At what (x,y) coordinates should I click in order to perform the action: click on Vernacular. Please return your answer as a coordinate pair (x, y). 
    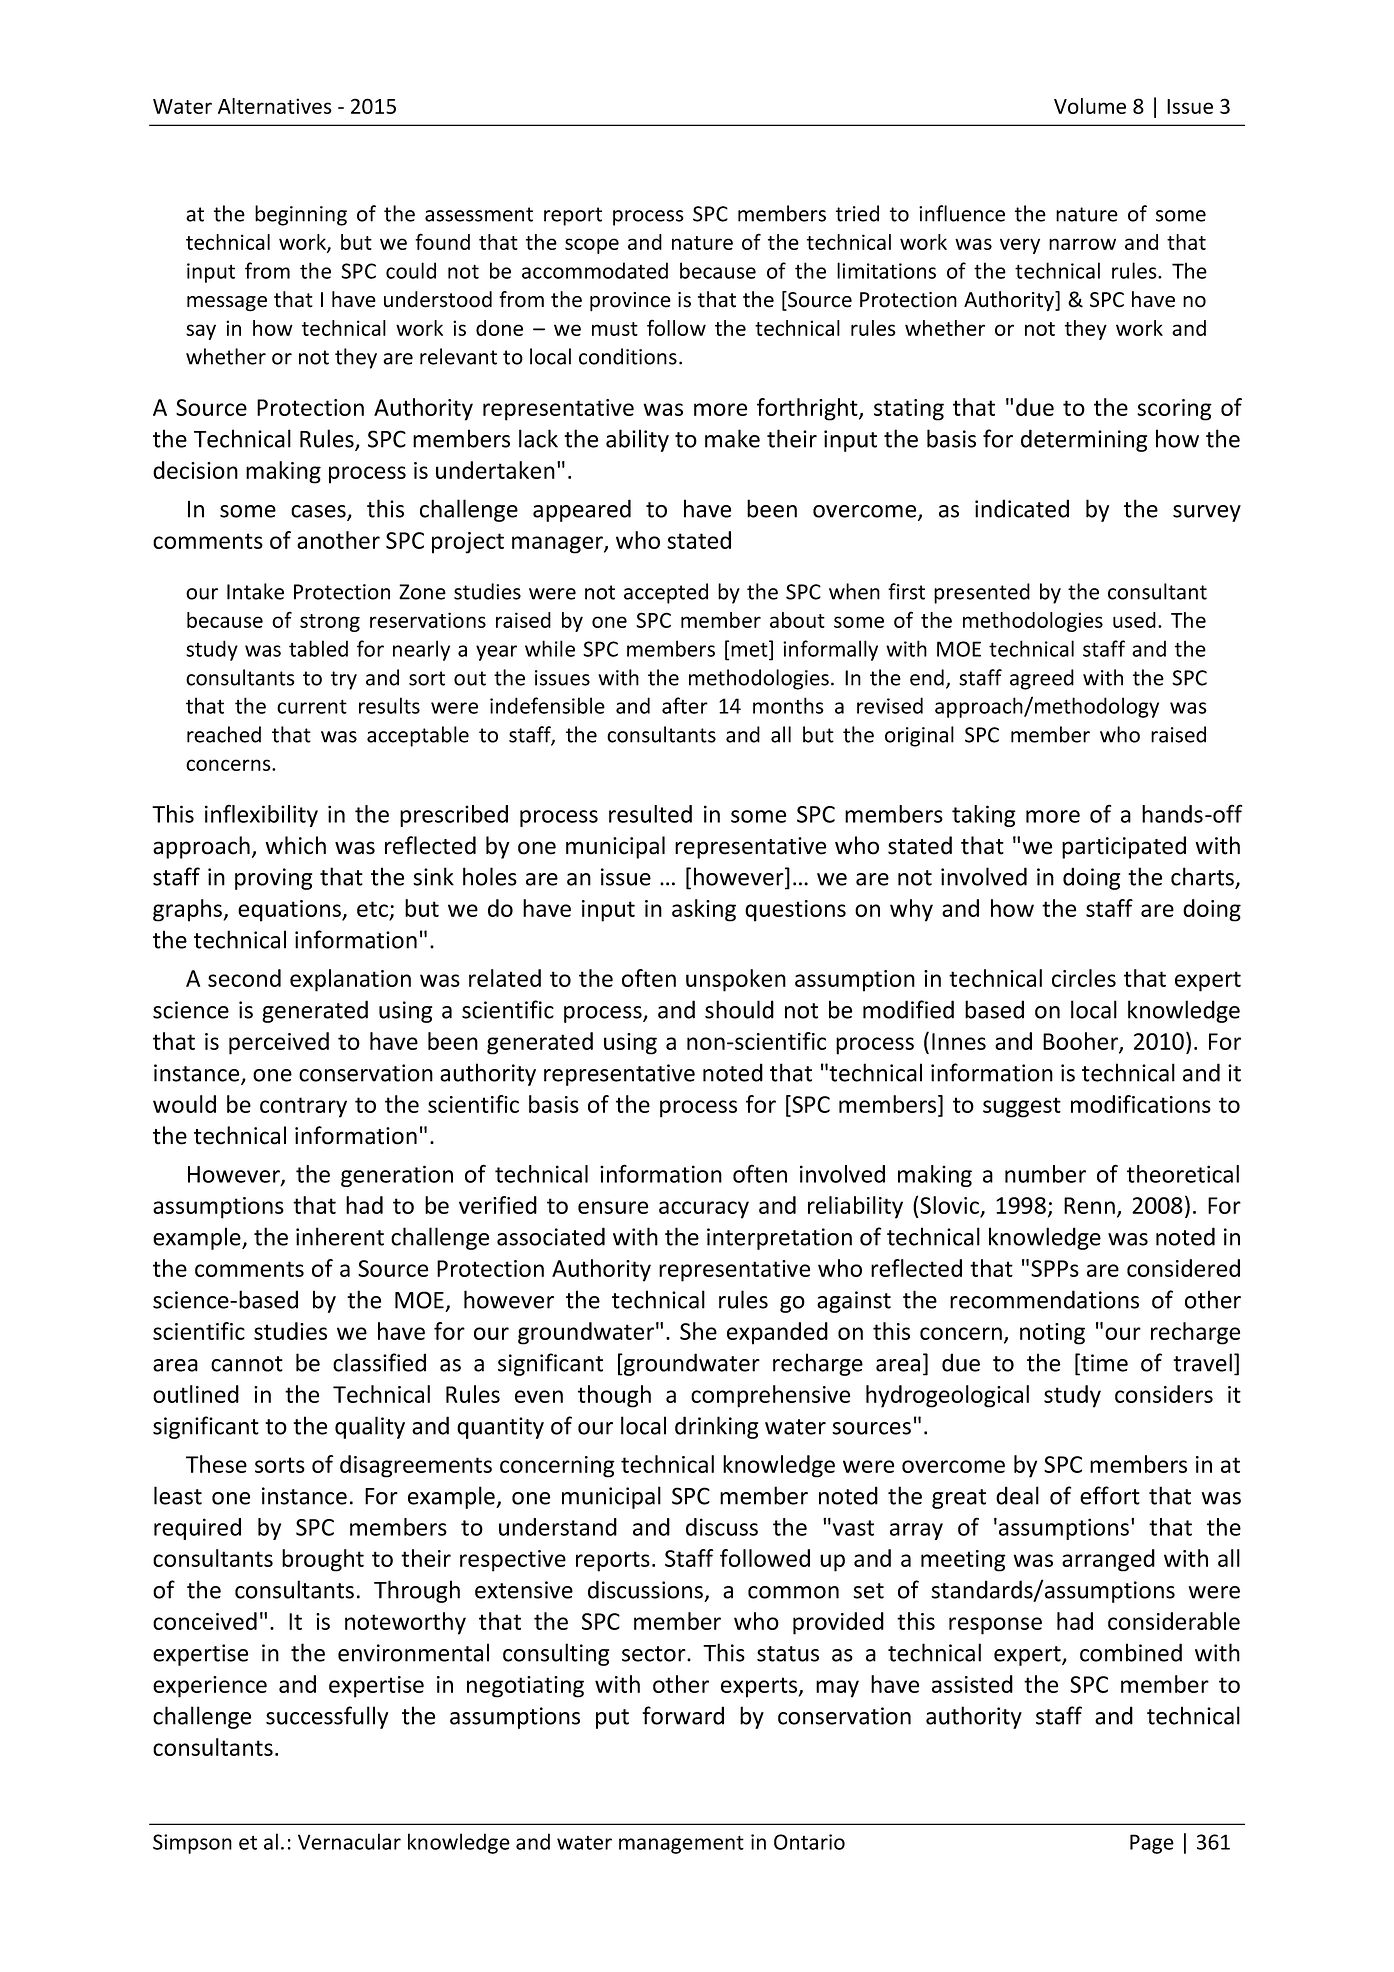
    Looking at the image, I should click on (349, 1841).
